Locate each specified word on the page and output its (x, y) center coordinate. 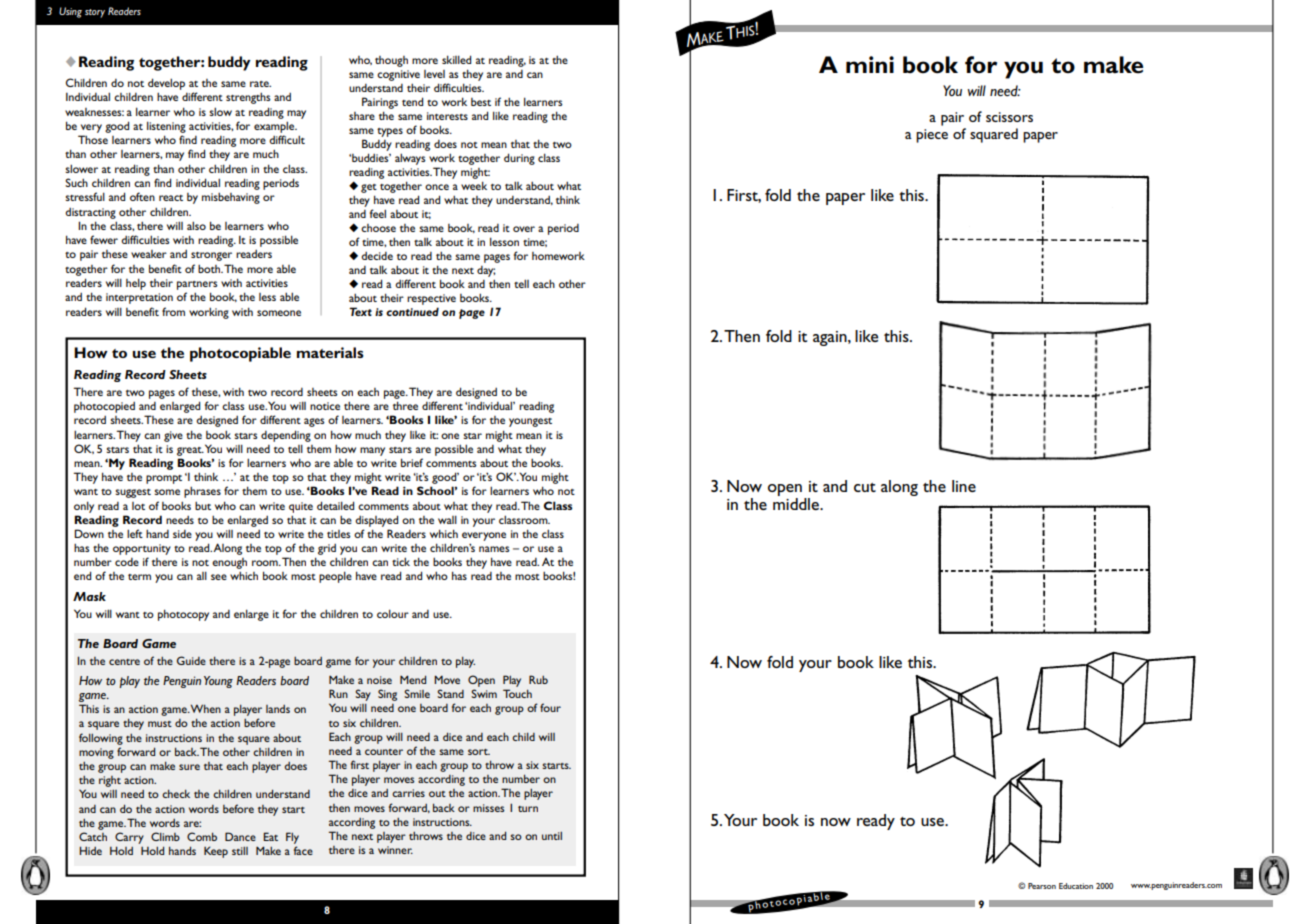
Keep (216, 852)
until (552, 836)
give (173, 436)
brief (412, 462)
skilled (456, 59)
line (964, 486)
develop (166, 84)
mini (870, 64)
